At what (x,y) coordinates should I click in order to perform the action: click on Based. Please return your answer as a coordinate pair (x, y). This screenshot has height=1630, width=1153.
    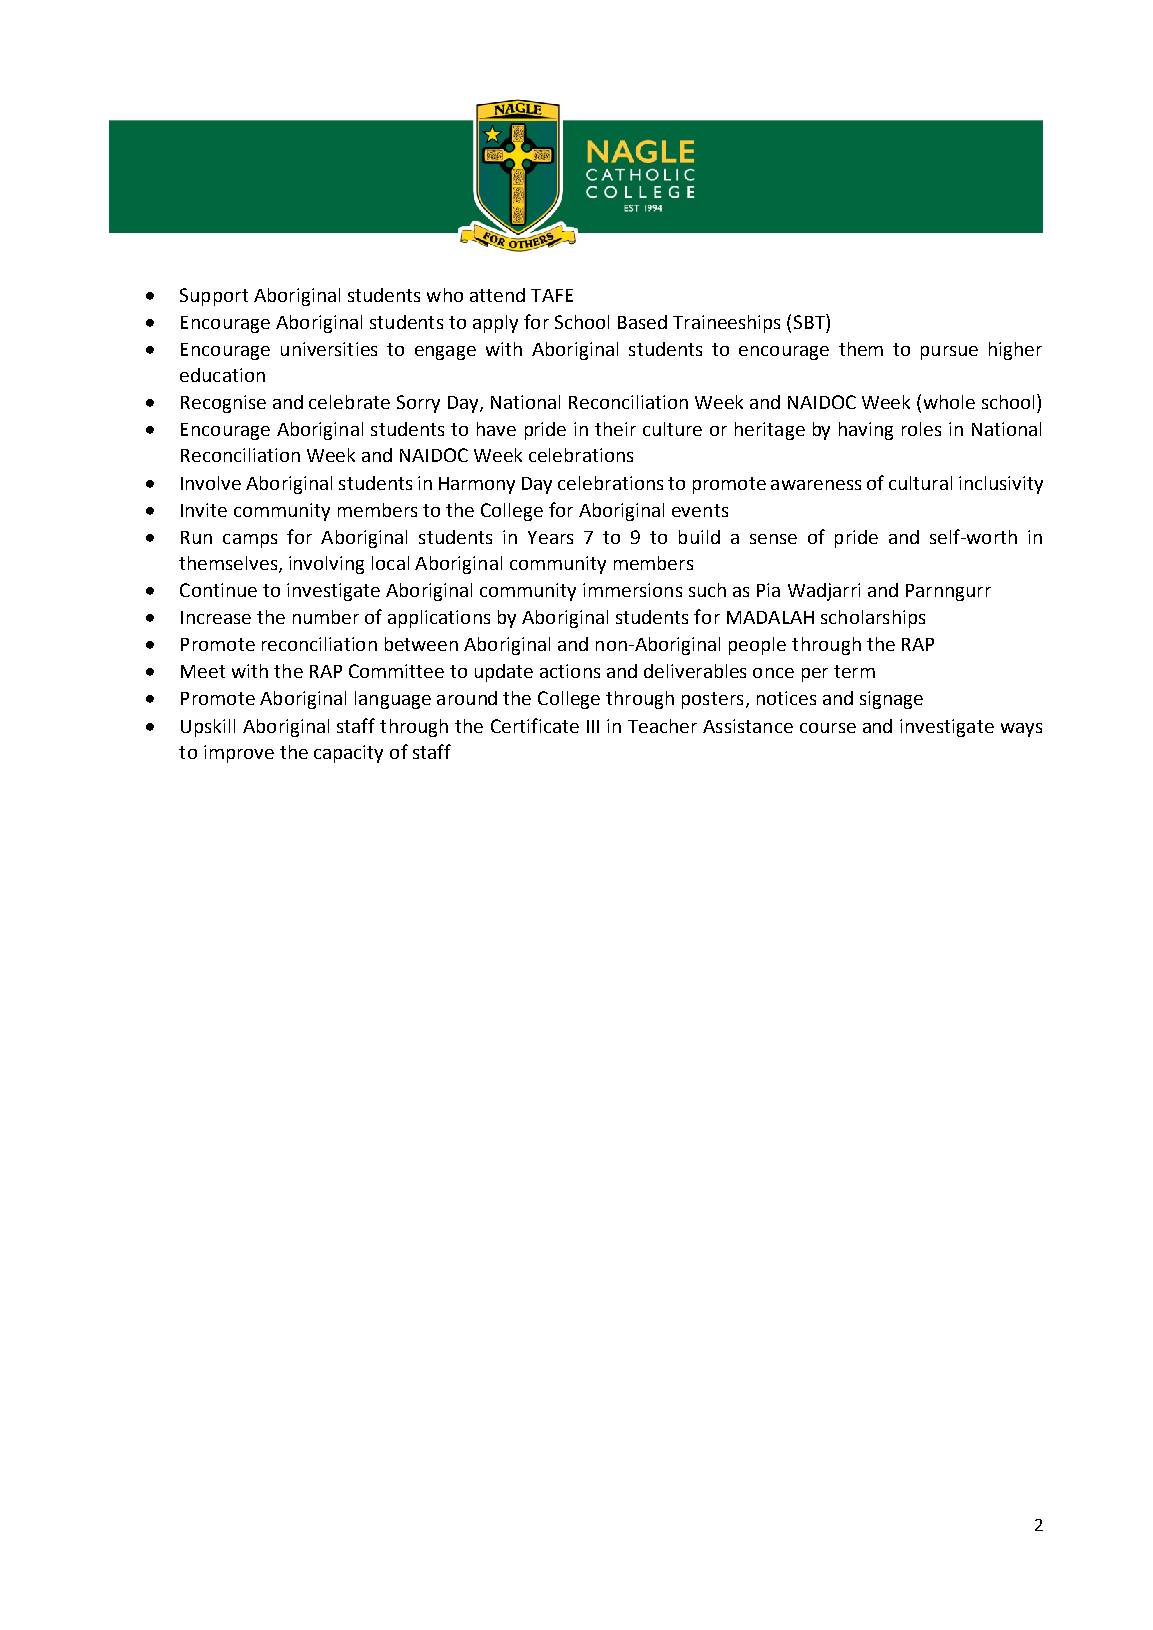
    Looking at the image, I should click on (642, 322).
